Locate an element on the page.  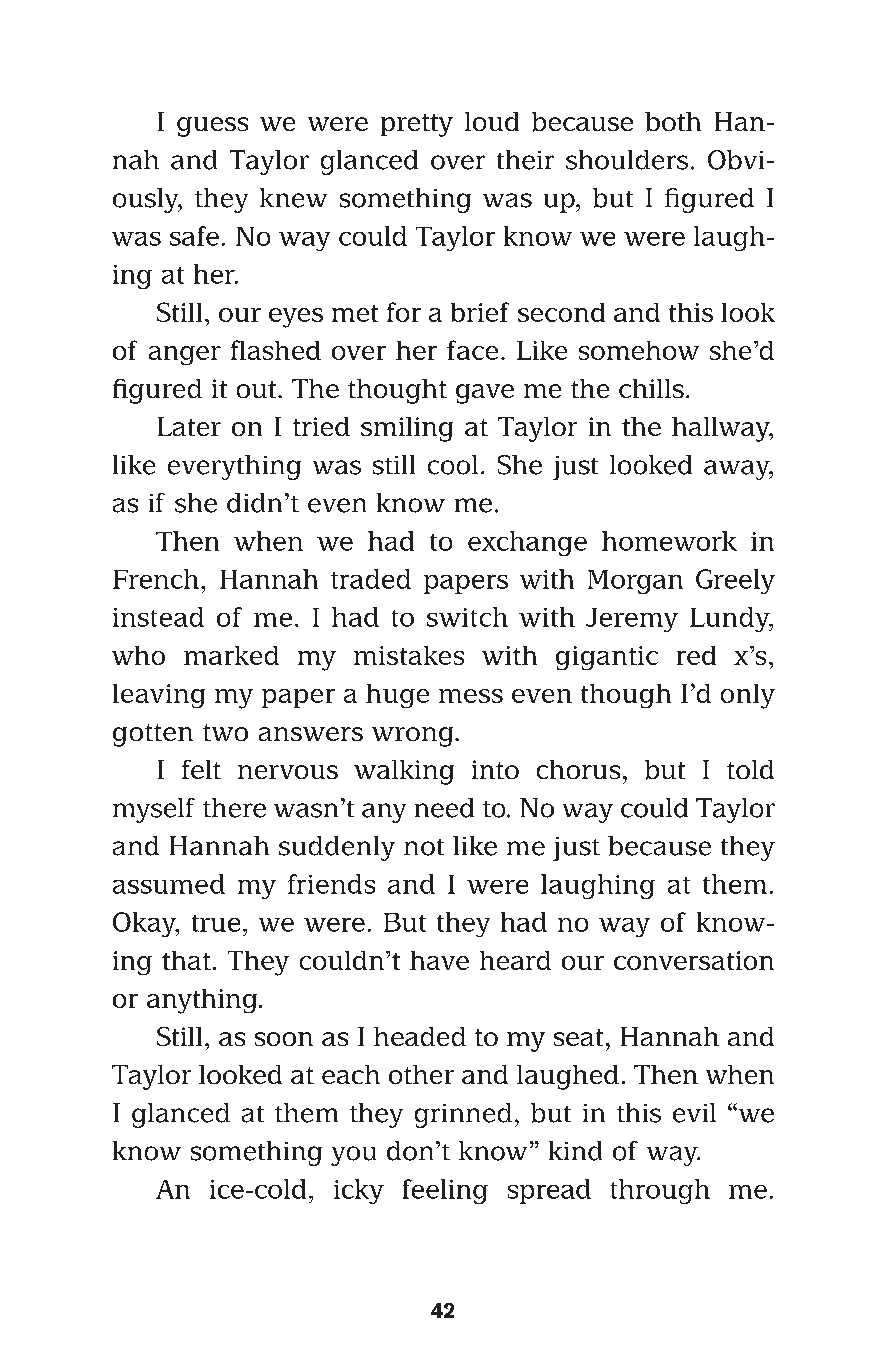
cool is located at coordinates (453, 465).
